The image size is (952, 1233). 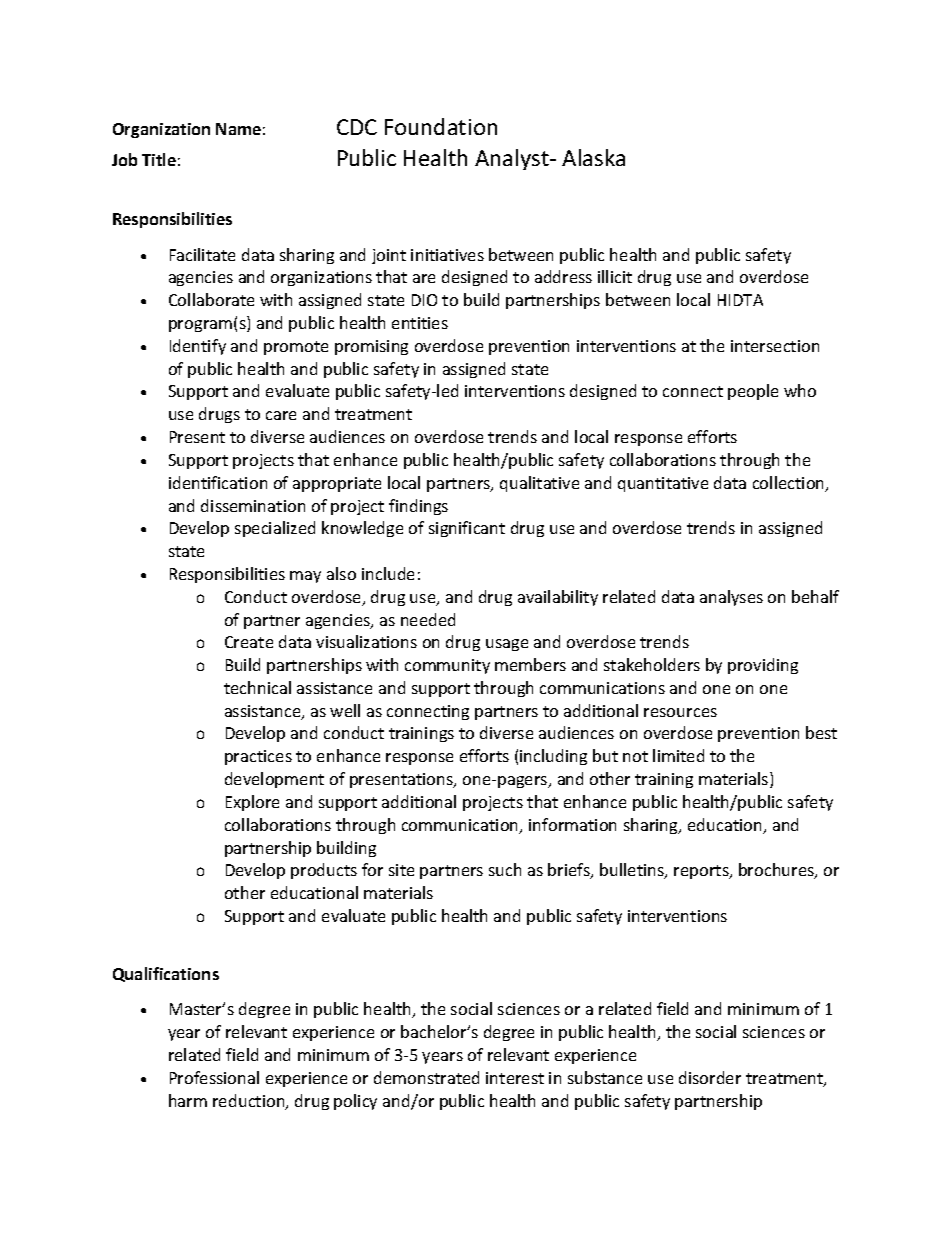 What do you see at coordinates (775, 346) in the page?
I see `intersection` at bounding box center [775, 346].
